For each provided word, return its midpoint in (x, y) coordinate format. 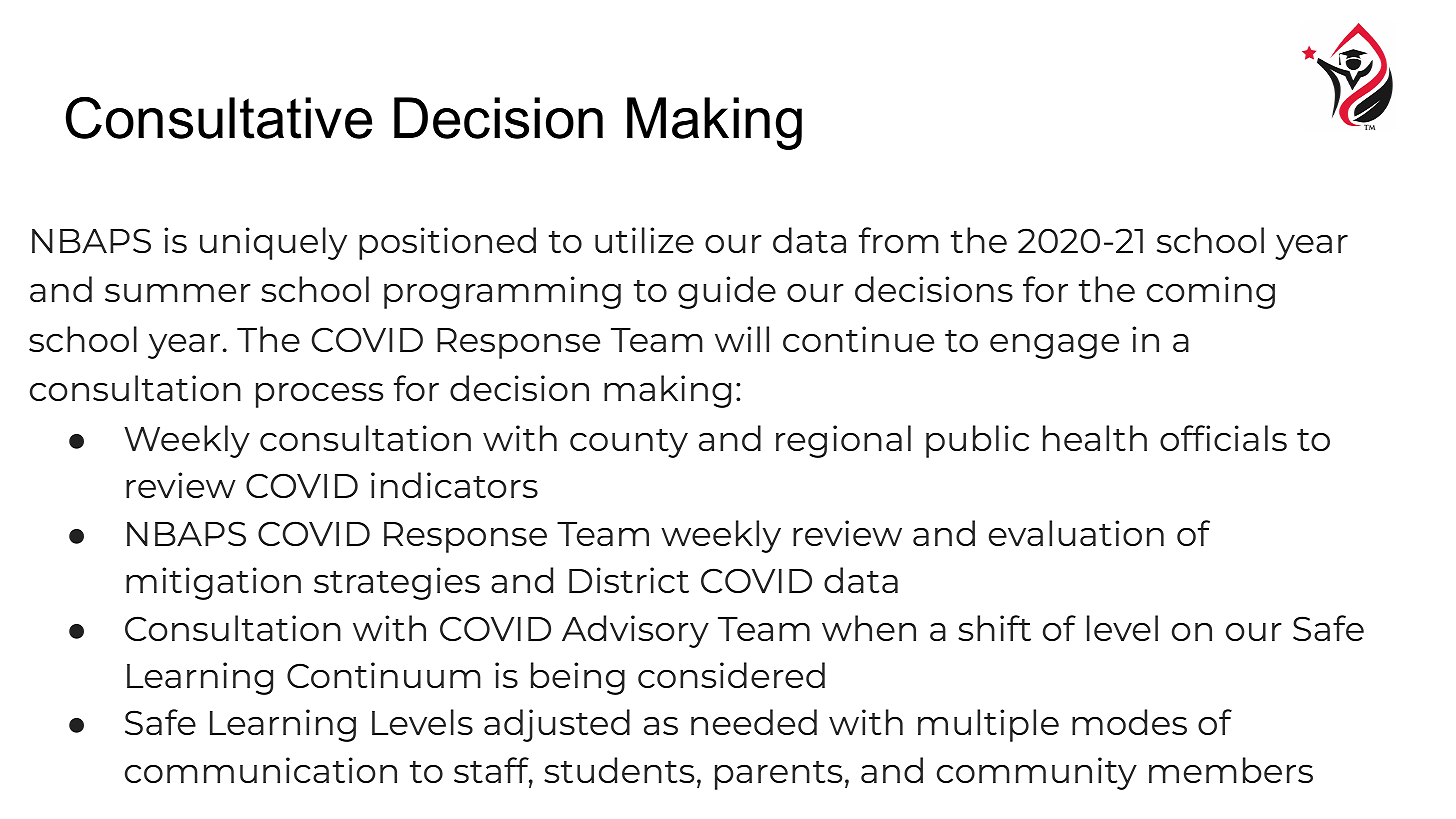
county (629, 443)
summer (178, 293)
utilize (644, 240)
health (1095, 438)
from (899, 240)
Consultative (219, 118)
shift (994, 628)
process (319, 395)
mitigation (213, 583)
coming (1211, 292)
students (619, 770)
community (1037, 773)
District (629, 580)
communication (261, 770)
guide (727, 292)
